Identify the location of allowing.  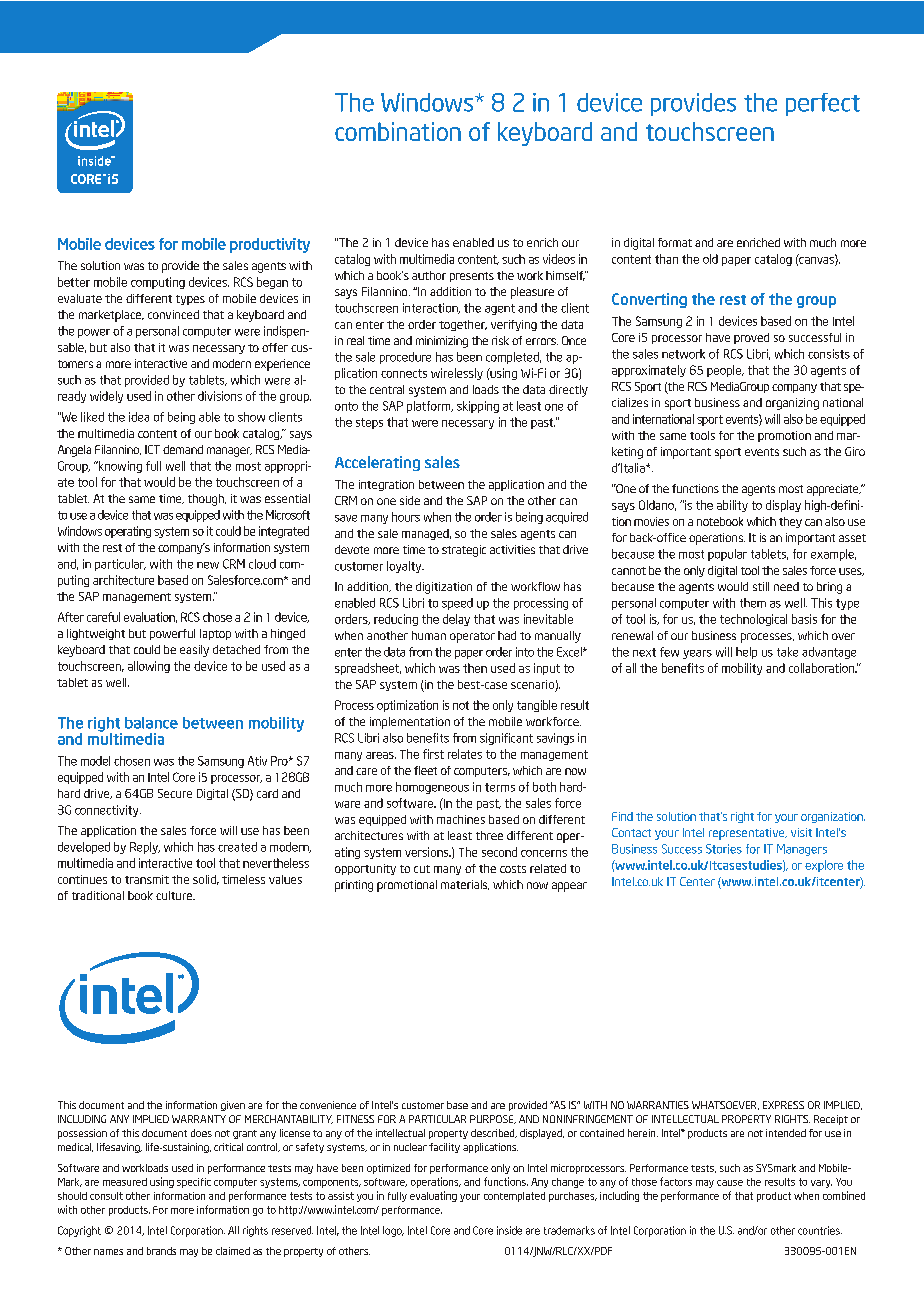
(149, 667).
